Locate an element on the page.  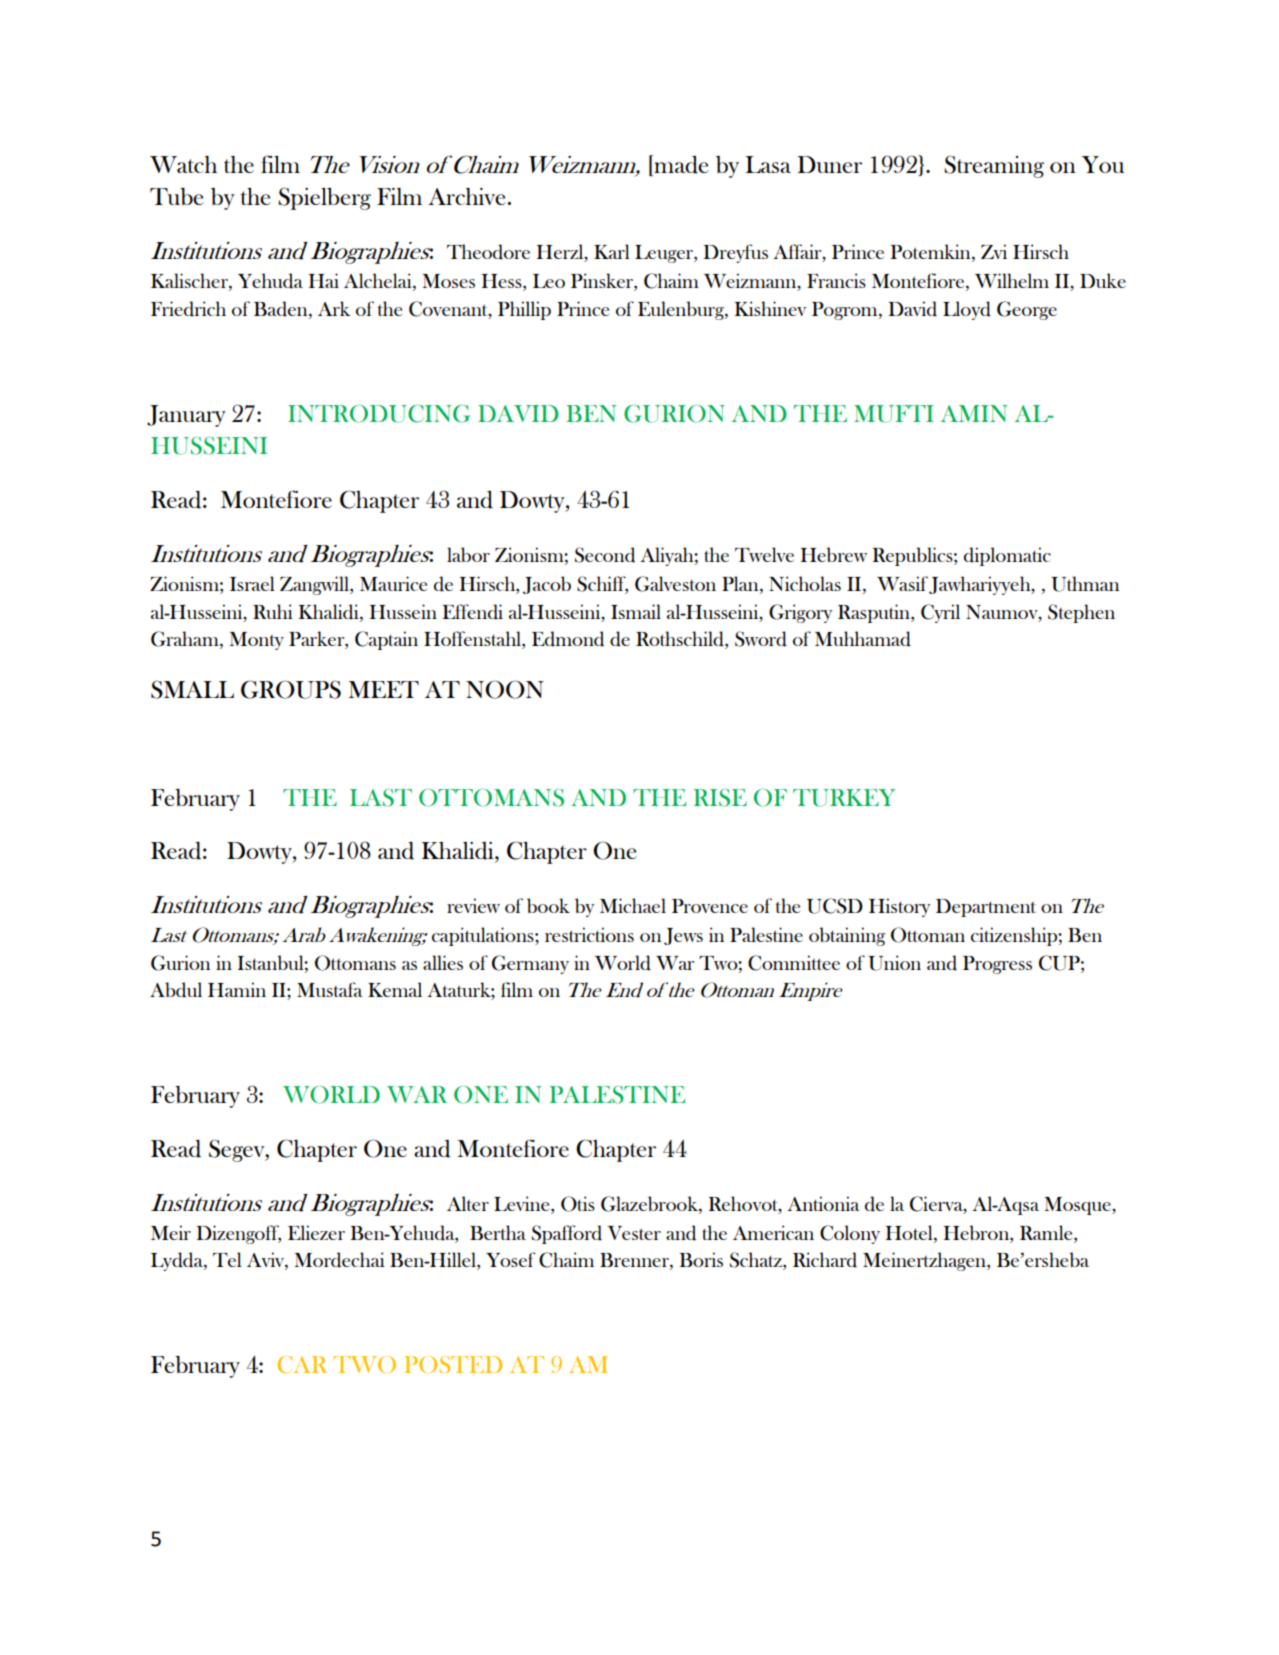
Second is located at coordinates (605, 555).
